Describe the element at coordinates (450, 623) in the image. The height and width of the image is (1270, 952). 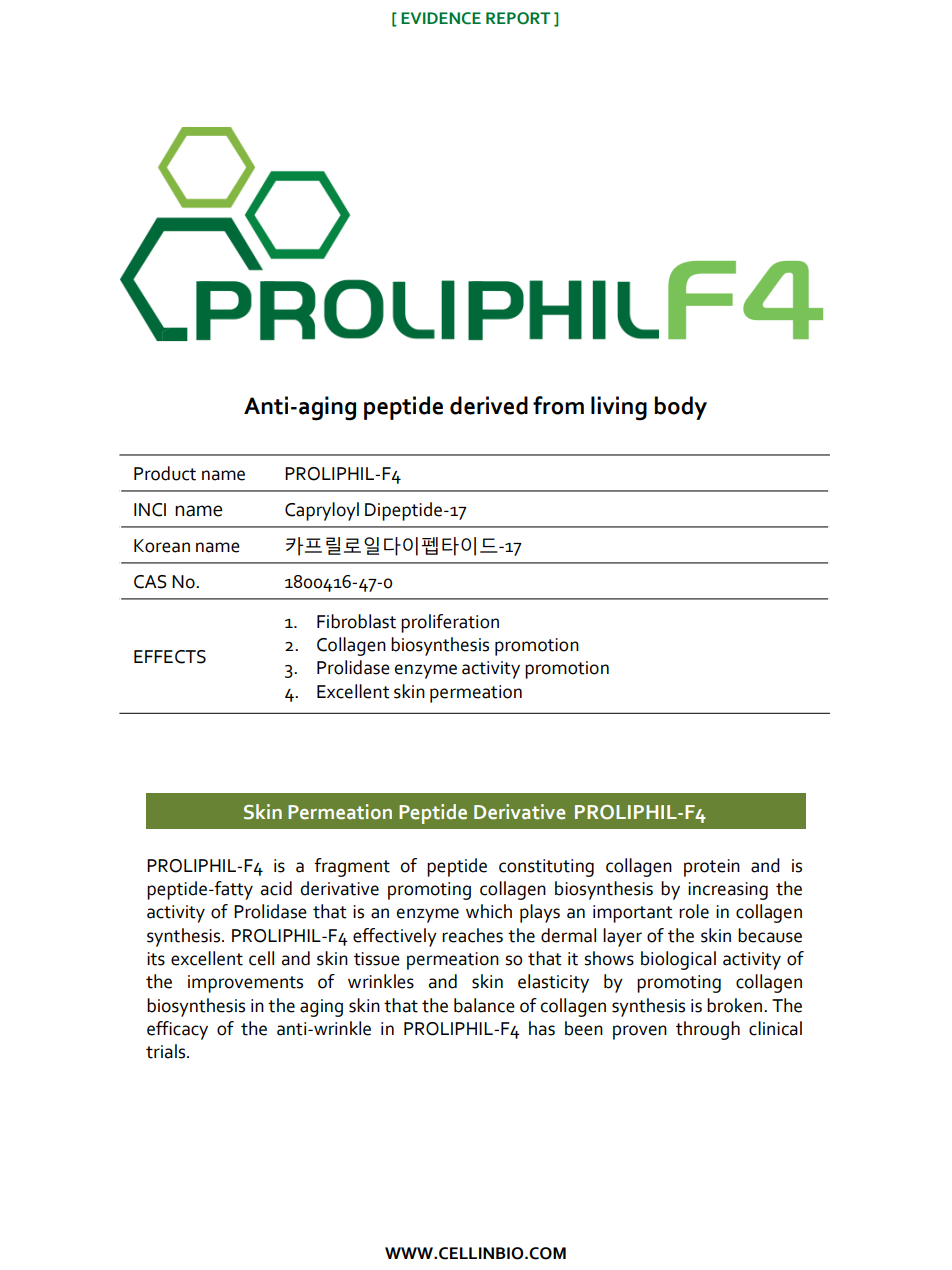
I see `proliferation` at that location.
